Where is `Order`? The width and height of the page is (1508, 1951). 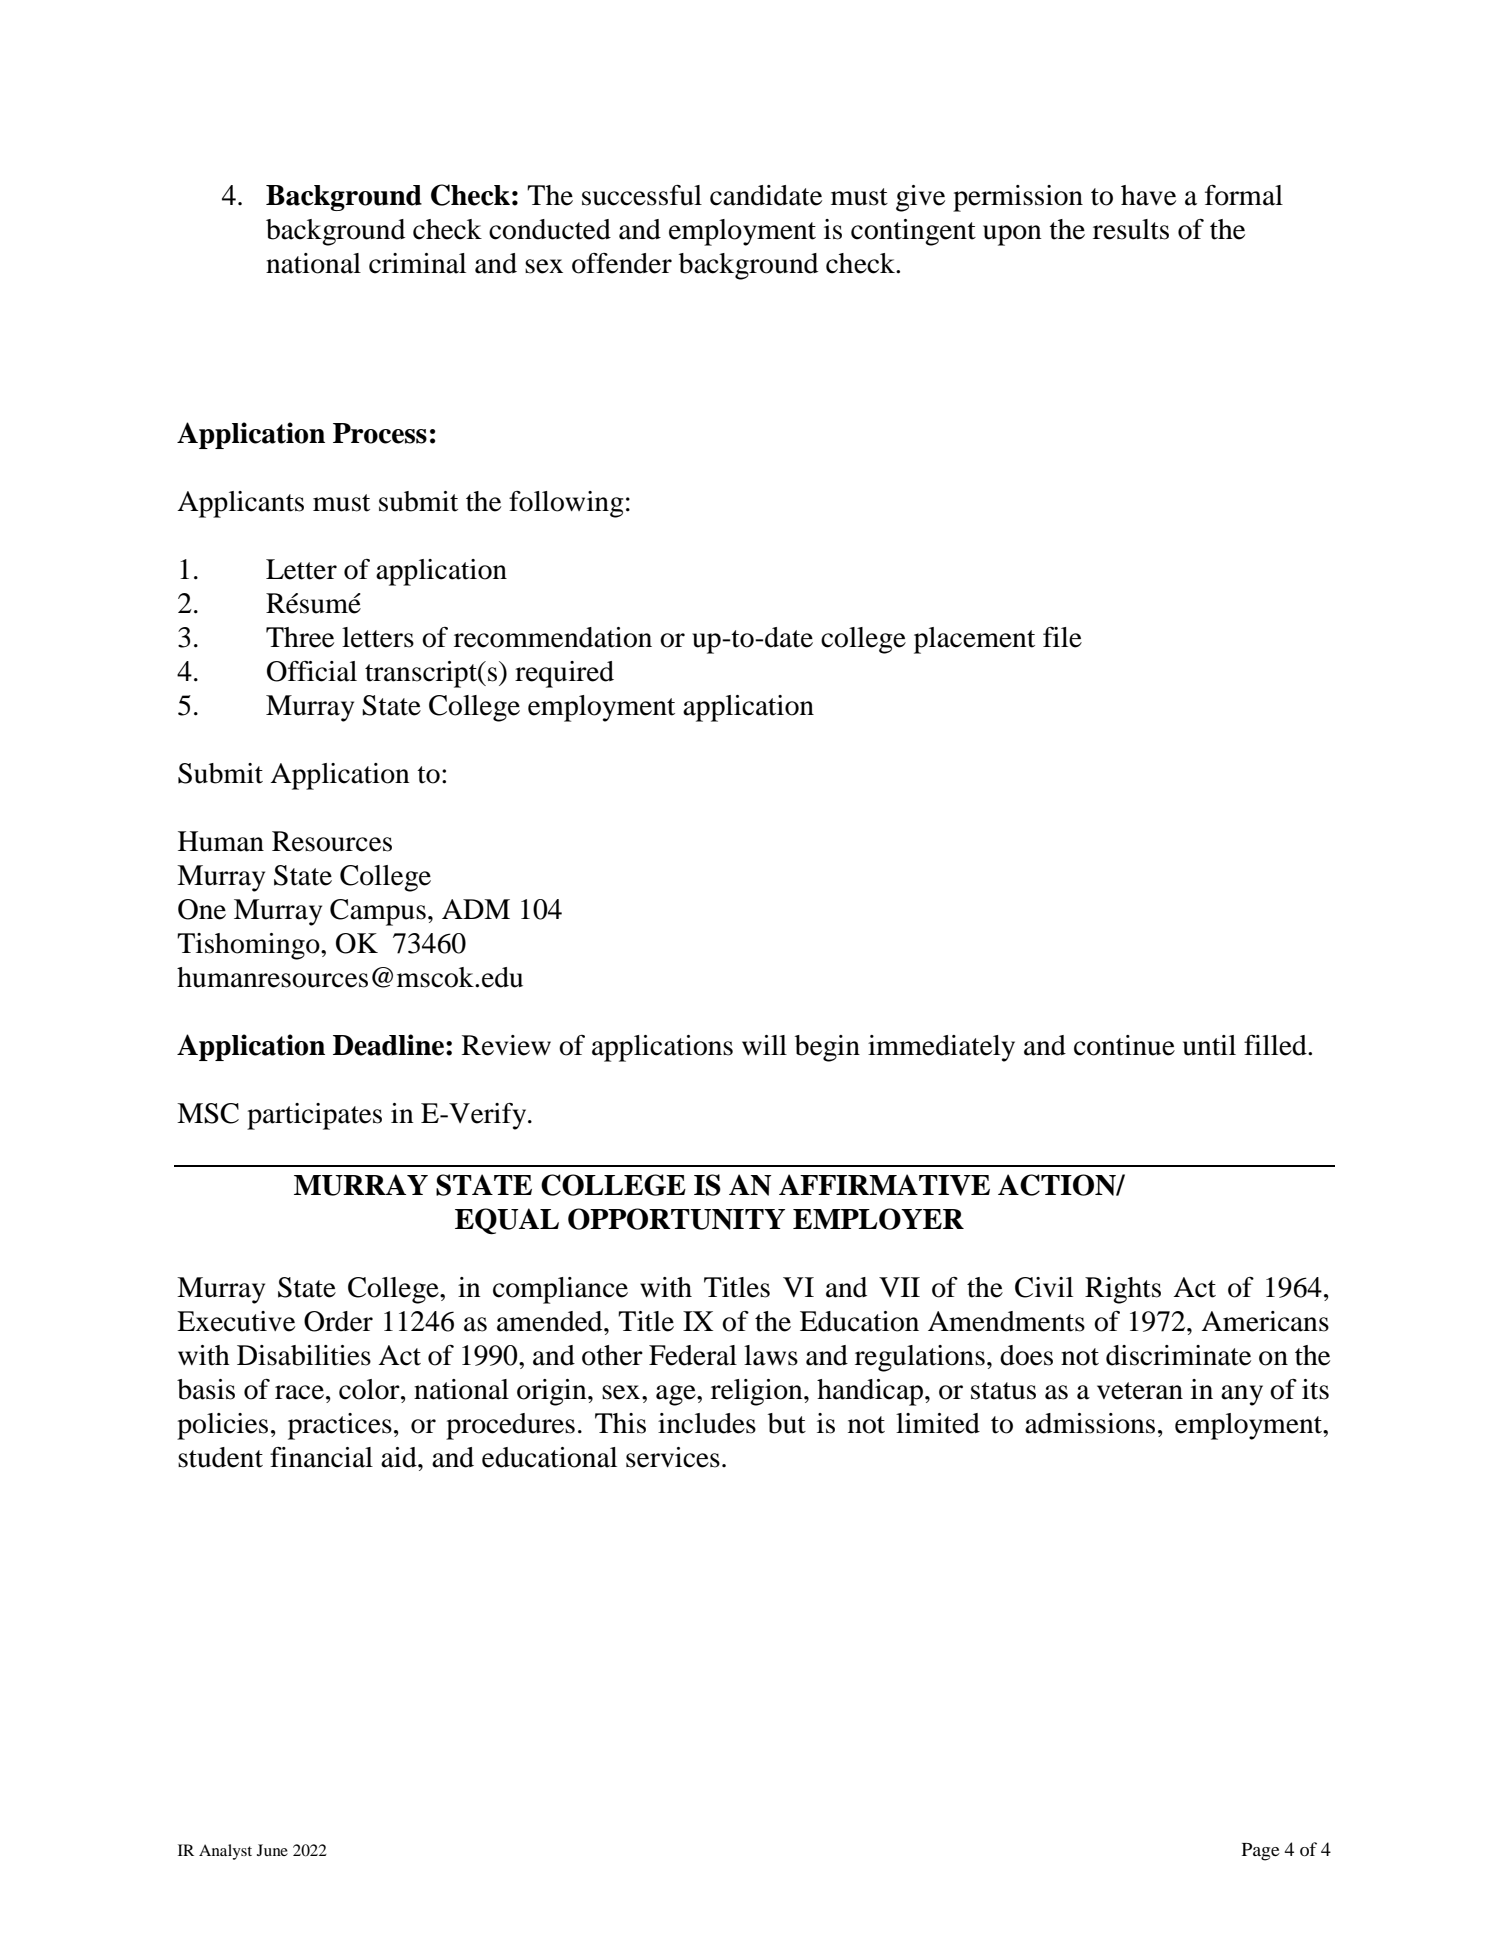
Order is located at coordinates (338, 1321).
